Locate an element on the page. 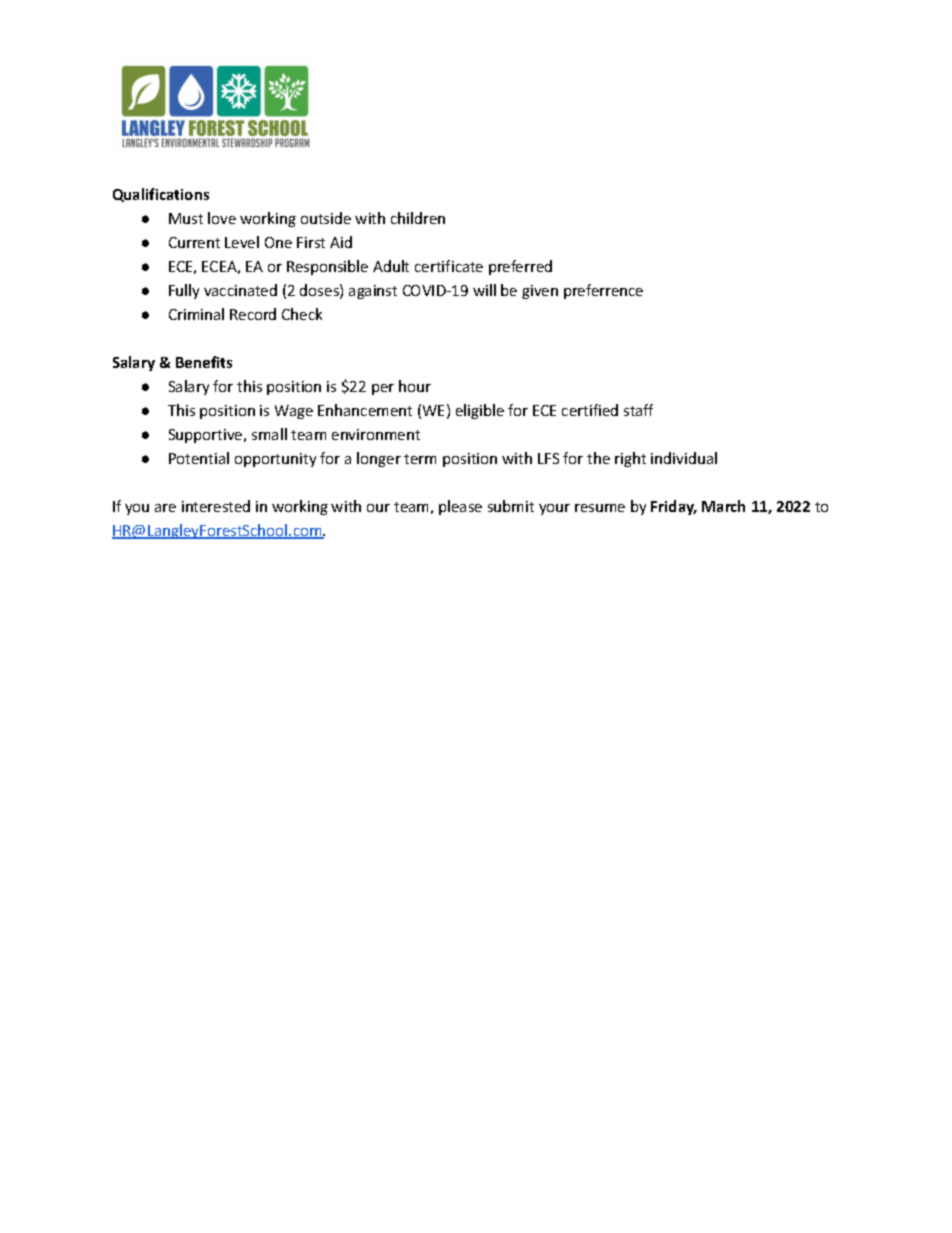  preferred is located at coordinates (520, 267).
